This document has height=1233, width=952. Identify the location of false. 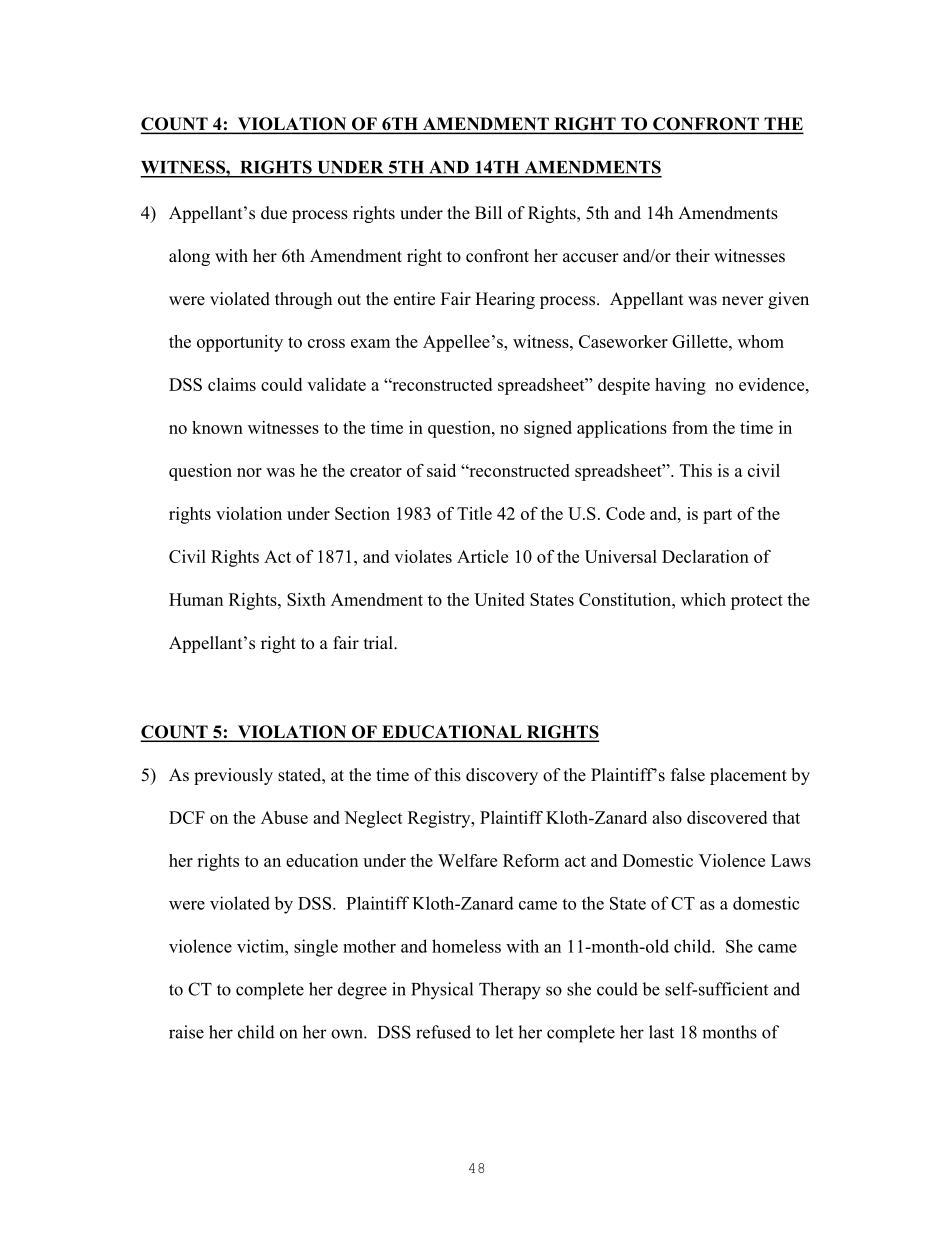
(688, 775).
